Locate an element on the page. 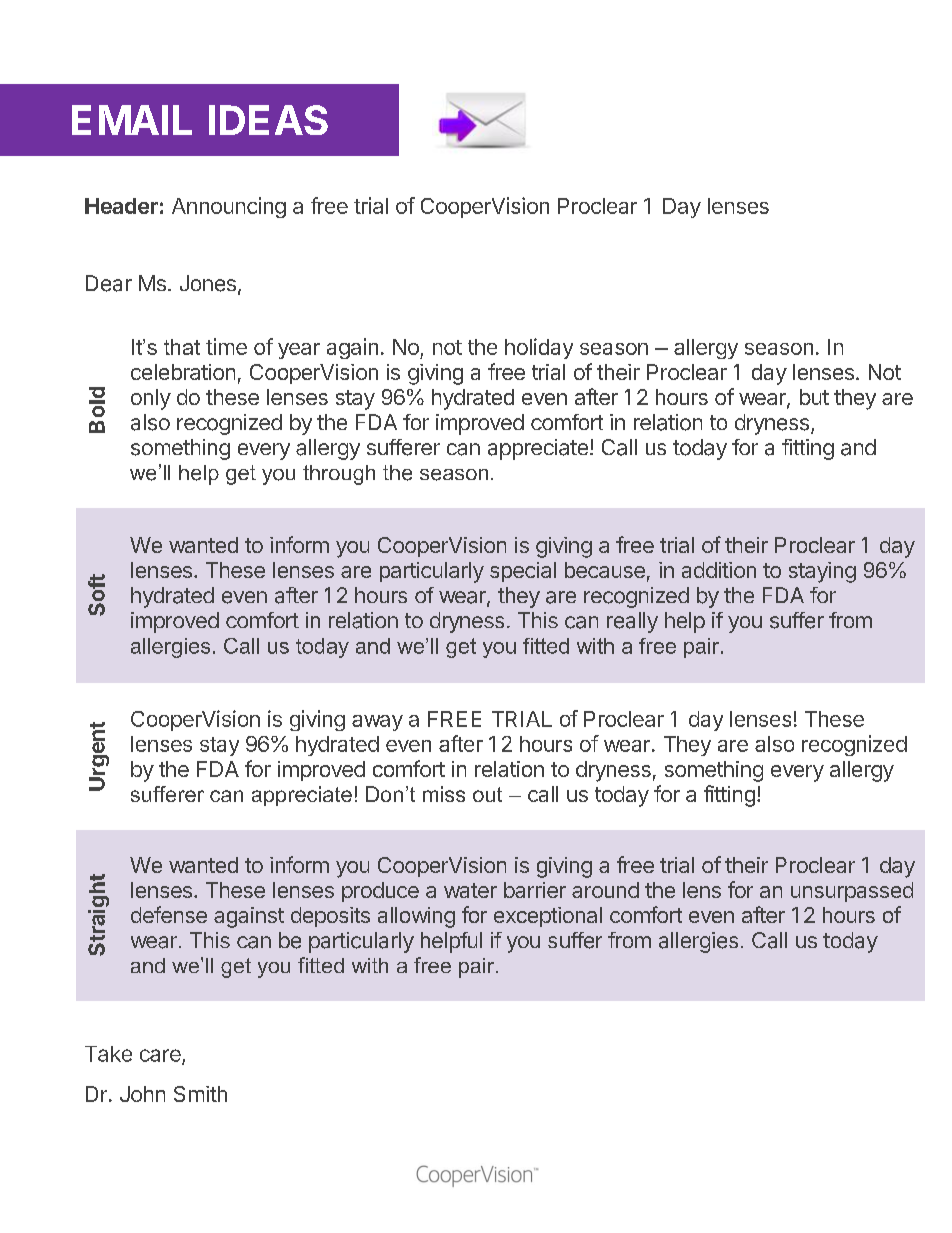  addition is located at coordinates (719, 570).
